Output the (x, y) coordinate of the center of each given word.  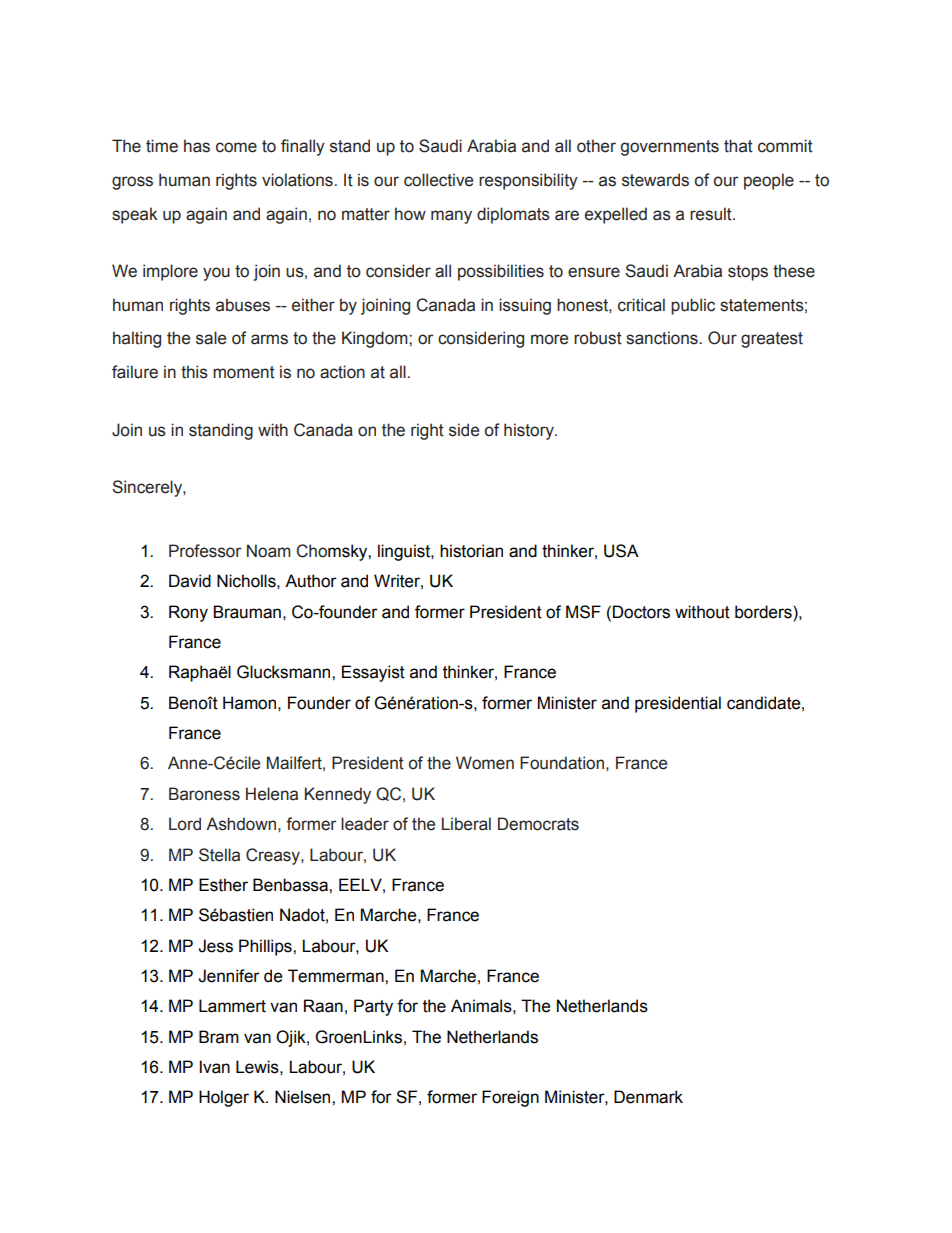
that (738, 146)
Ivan (215, 1067)
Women (485, 763)
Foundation (562, 763)
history (530, 431)
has (197, 146)
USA (621, 551)
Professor (205, 551)
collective (438, 180)
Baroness (204, 794)
